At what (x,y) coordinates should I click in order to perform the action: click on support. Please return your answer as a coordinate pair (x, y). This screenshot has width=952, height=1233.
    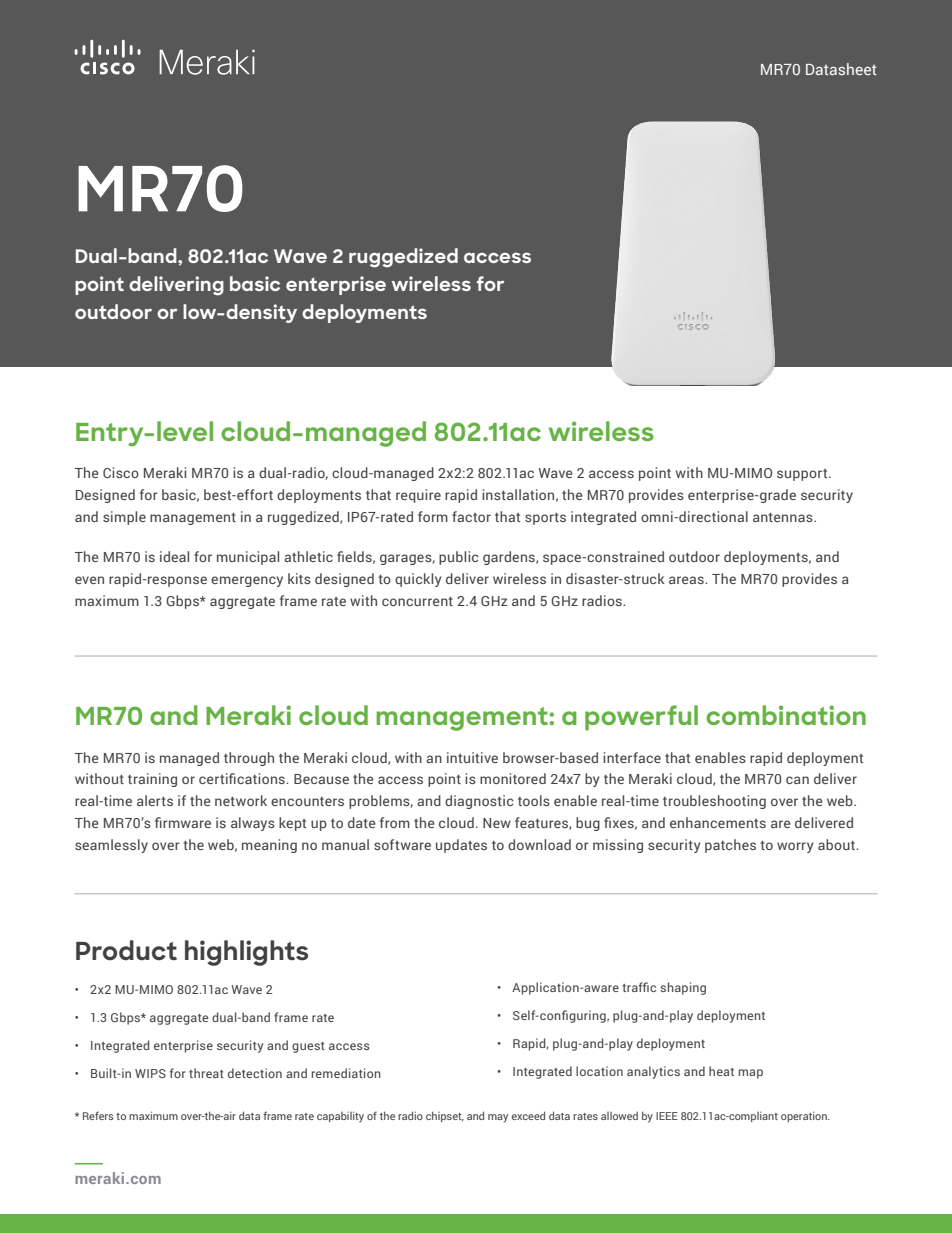
    Looking at the image, I should click on (803, 475).
